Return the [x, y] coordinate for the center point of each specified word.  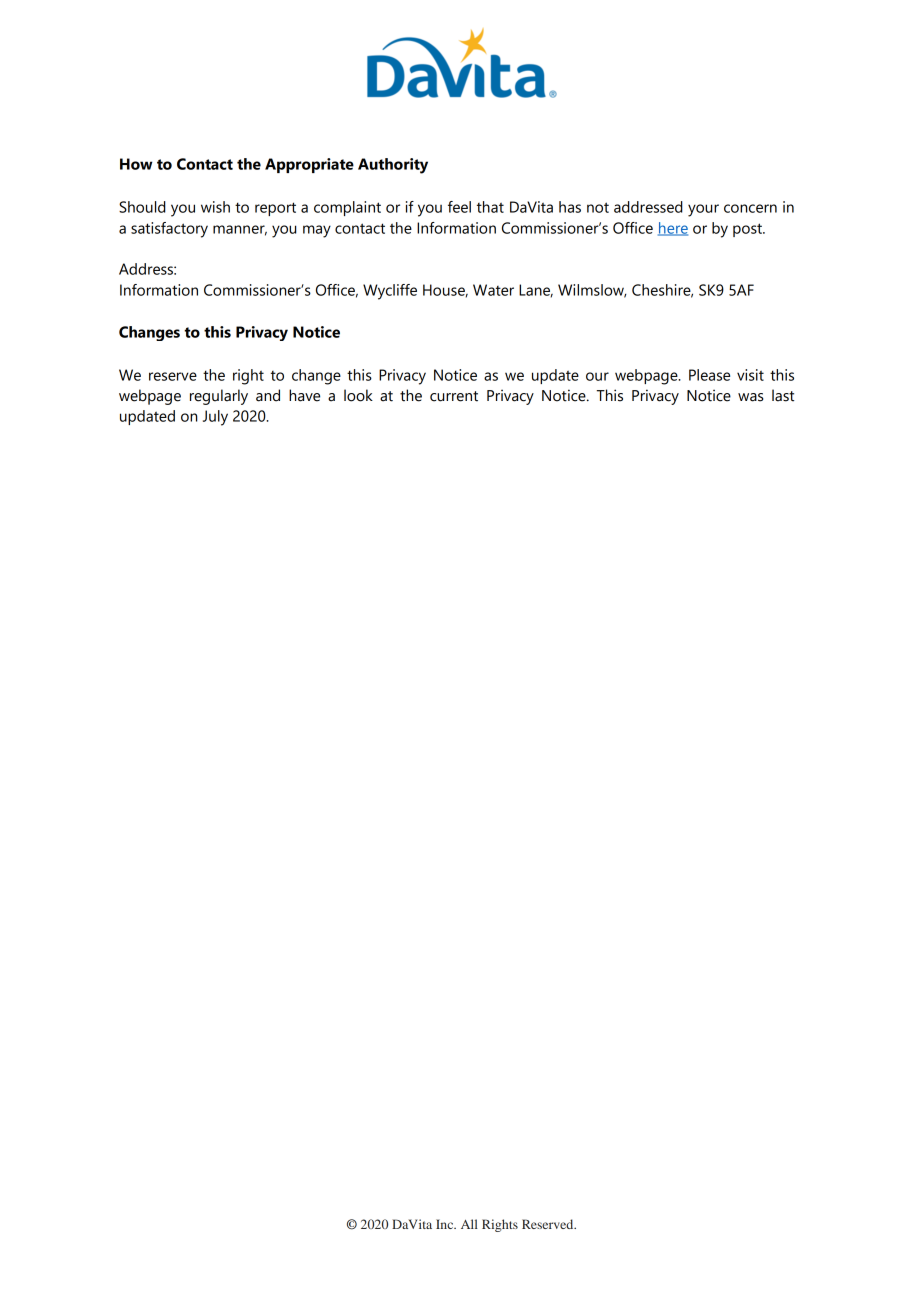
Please [709, 375]
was [751, 397]
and [268, 395]
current [454, 396]
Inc [446, 1224]
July [215, 418]
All [469, 1224]
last [783, 395]
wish [215, 207]
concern [750, 208]
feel [459, 207]
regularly [219, 397]
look [358, 395]
